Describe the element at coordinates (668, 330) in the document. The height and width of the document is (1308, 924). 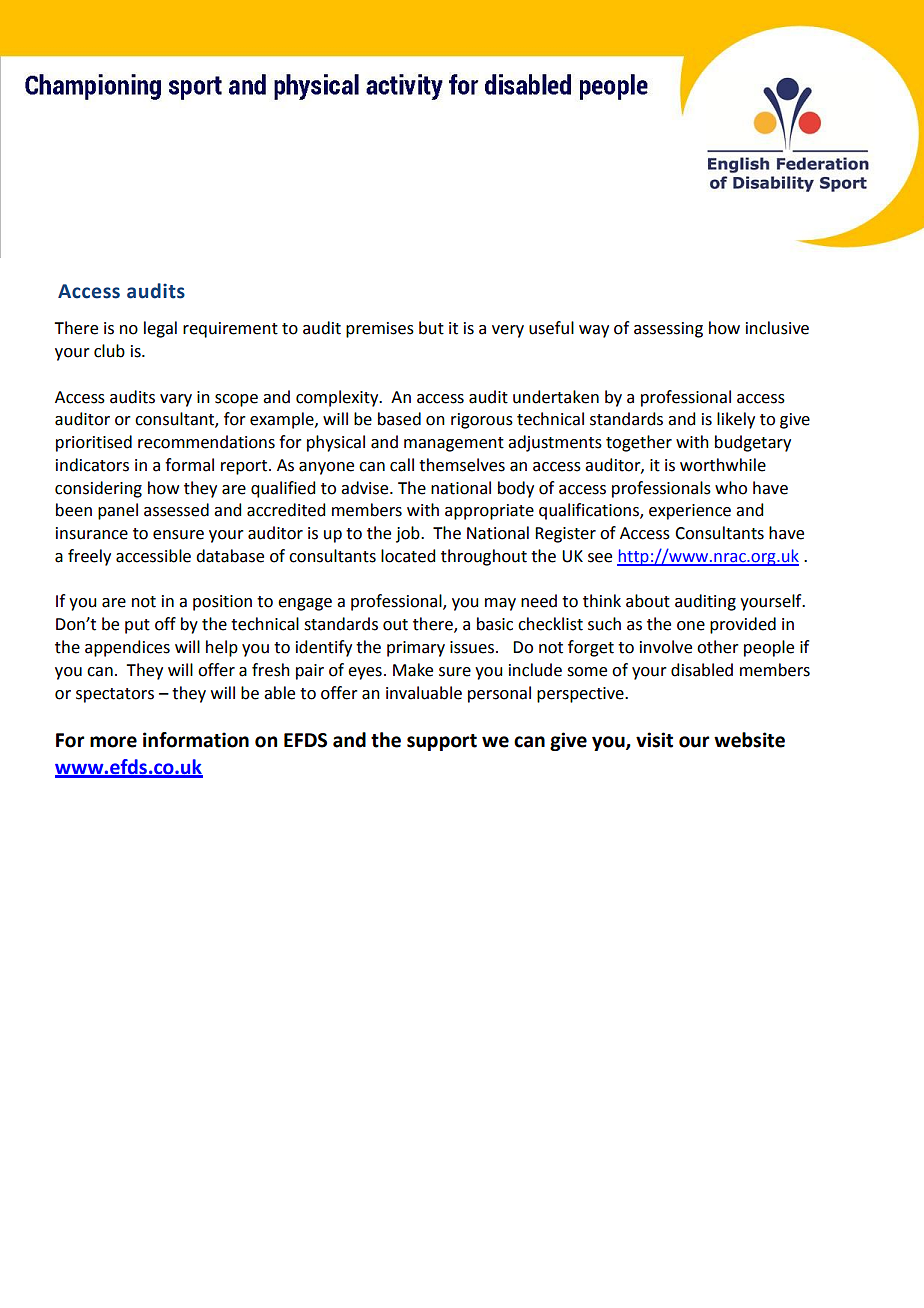
I see `assessing` at that location.
